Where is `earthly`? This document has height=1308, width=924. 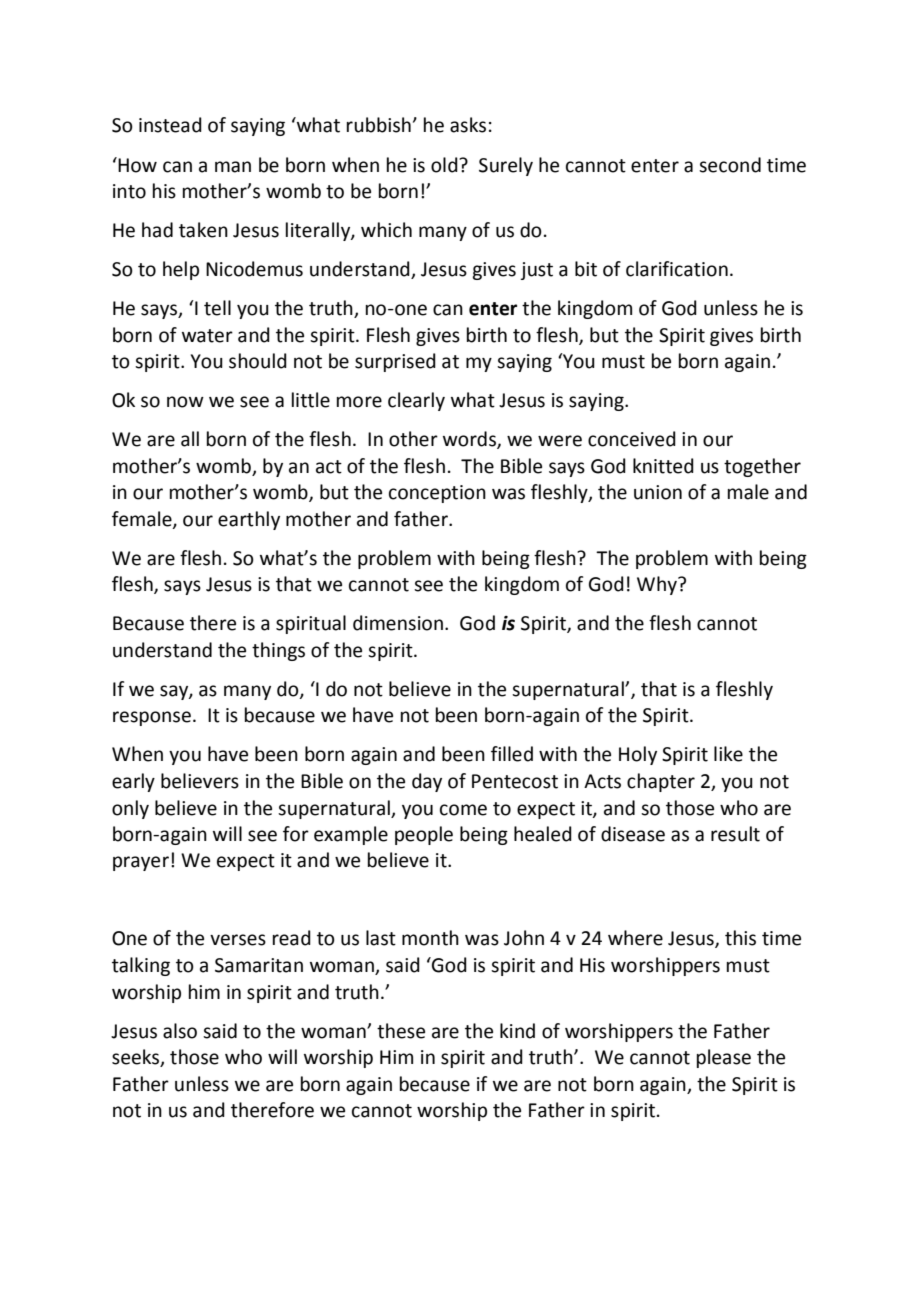 earthly is located at coordinates (249, 520).
